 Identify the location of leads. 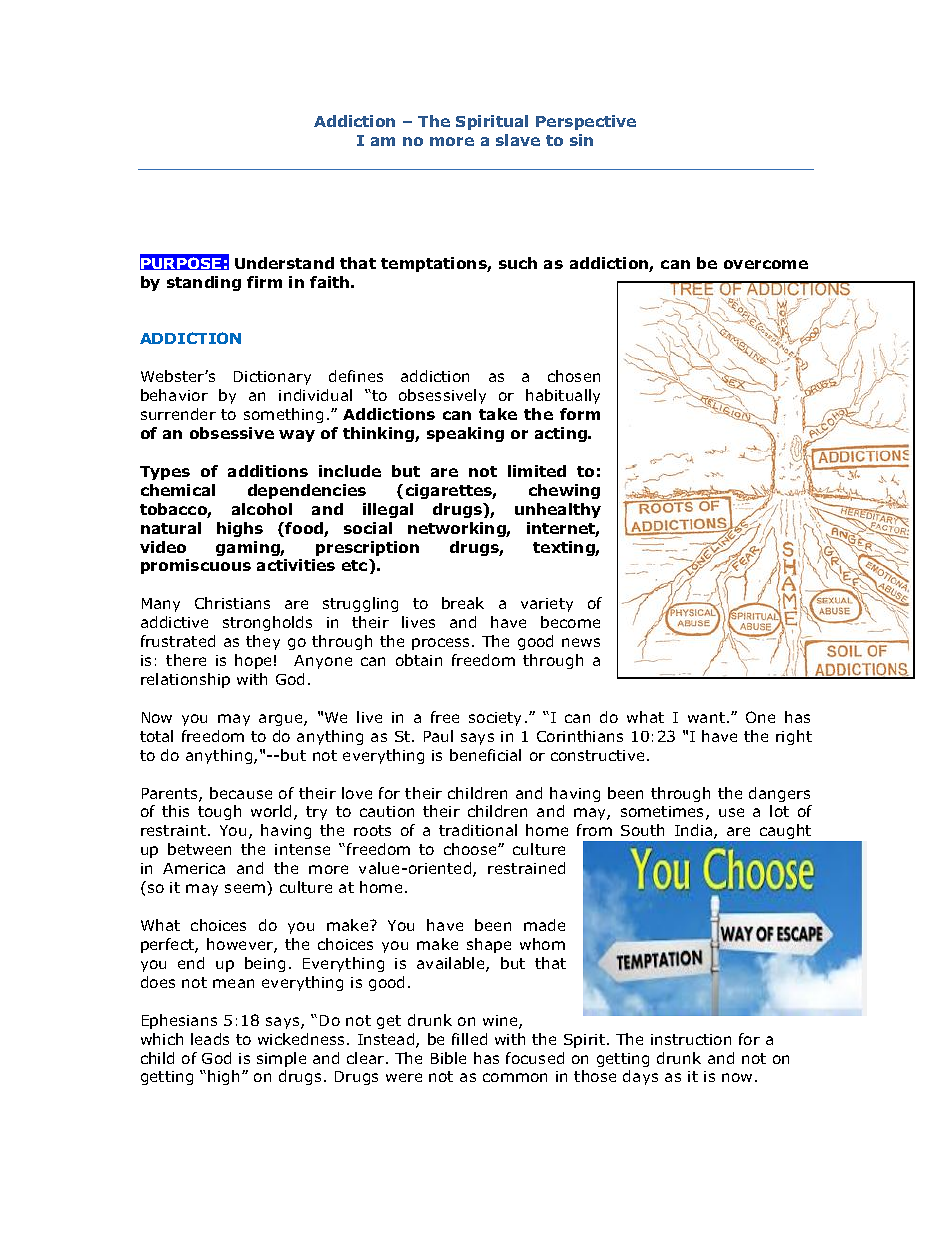
(210, 1039).
